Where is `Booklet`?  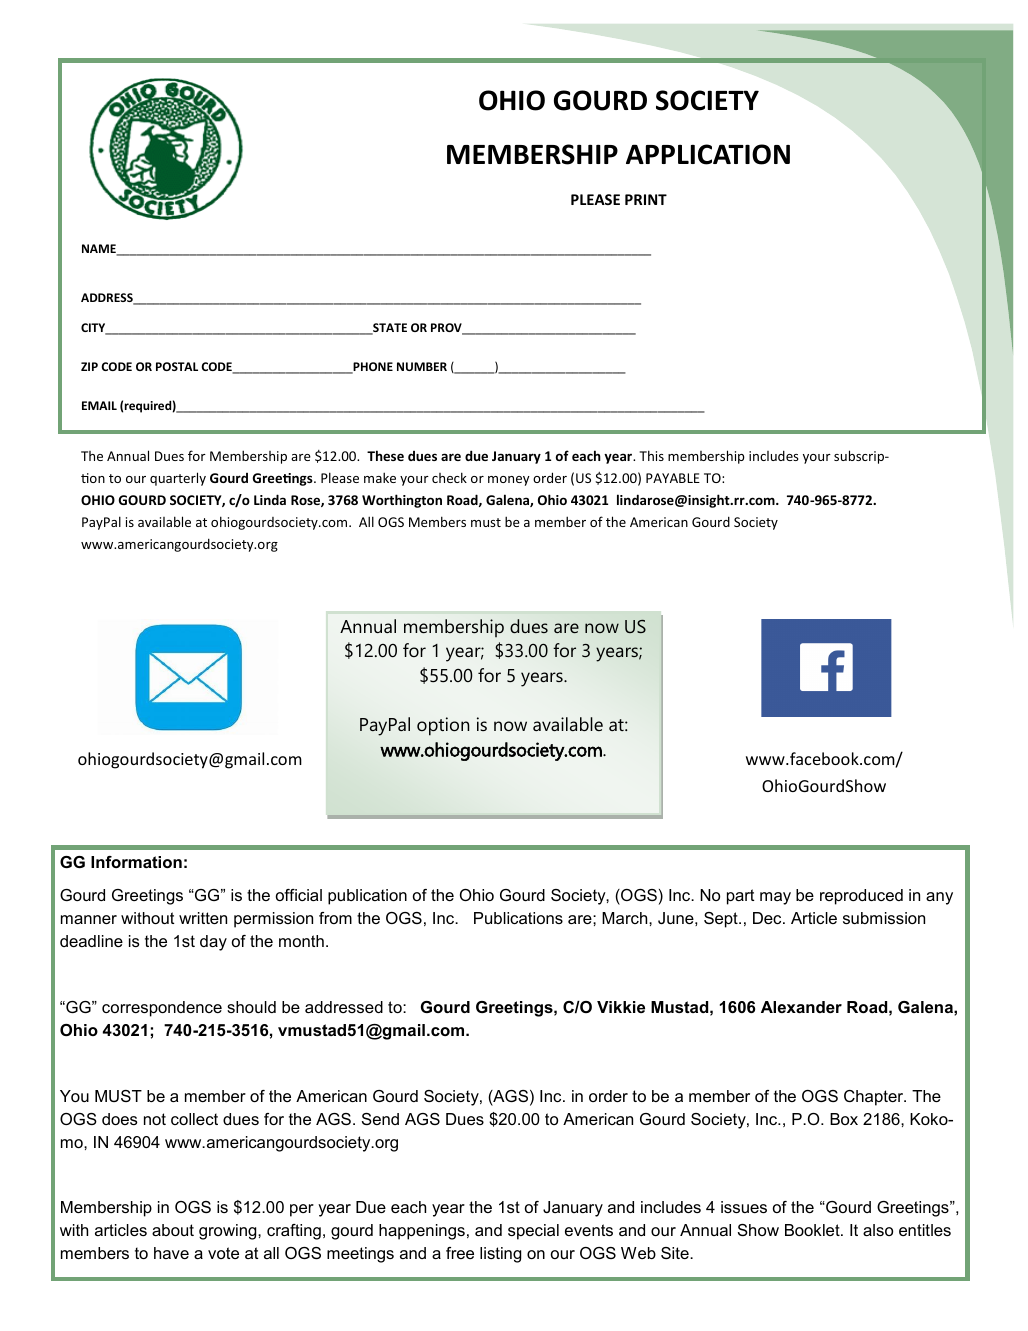
Booklet is located at coordinates (813, 1230).
